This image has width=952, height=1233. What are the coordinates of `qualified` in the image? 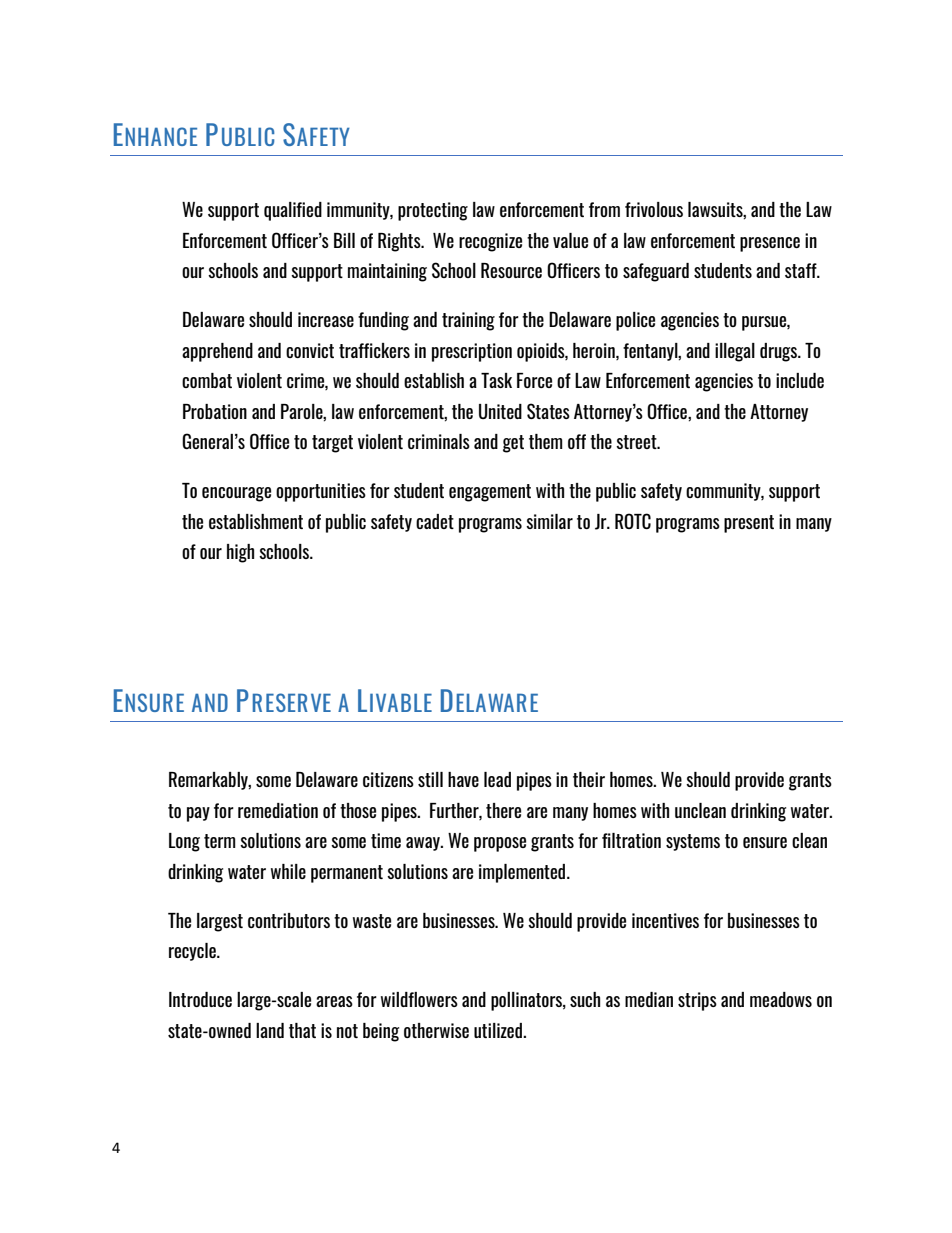 It's located at (293, 211).
